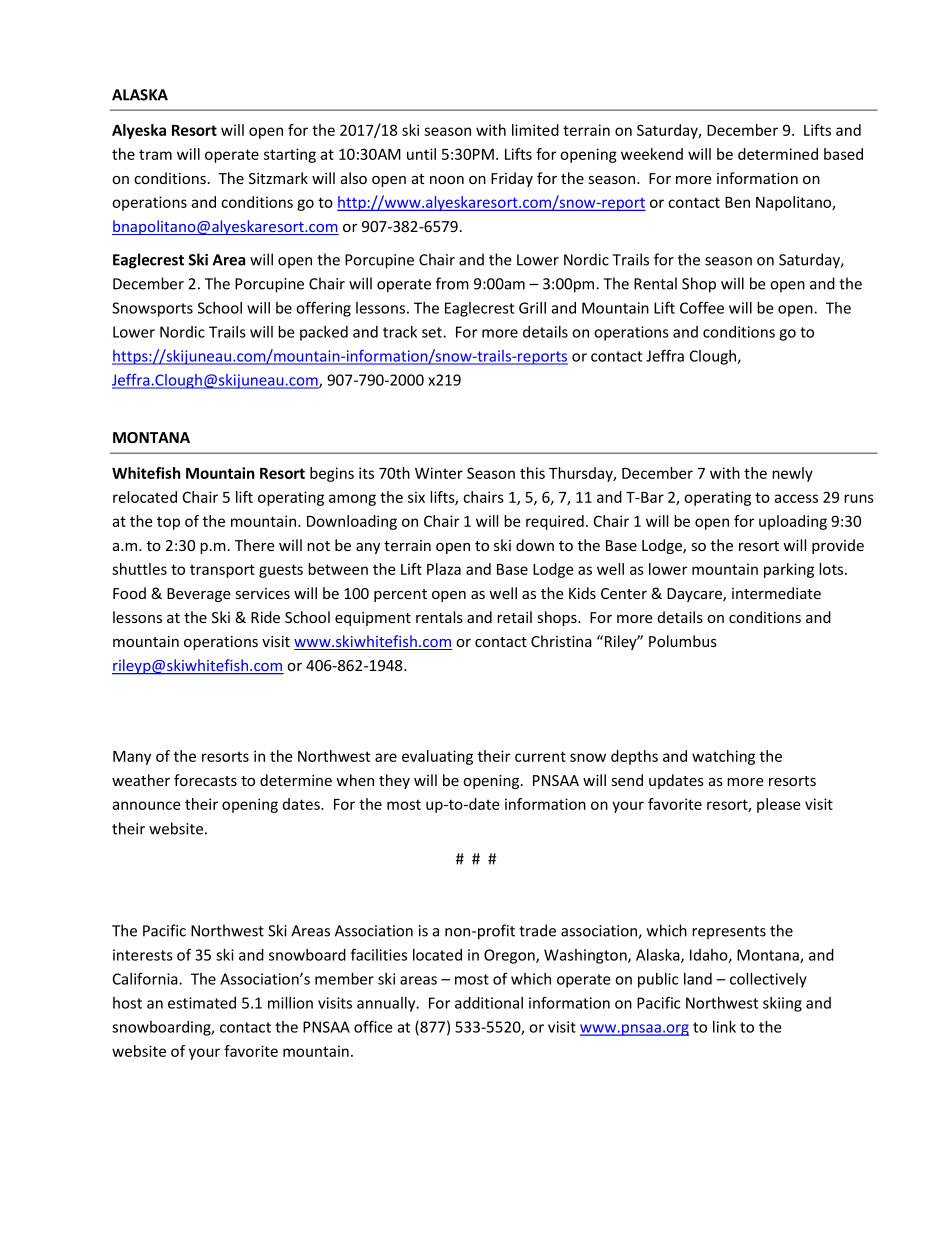 Image resolution: width=952 pixels, height=1233 pixels. What do you see at coordinates (737, 202) in the screenshot?
I see `Ben` at bounding box center [737, 202].
